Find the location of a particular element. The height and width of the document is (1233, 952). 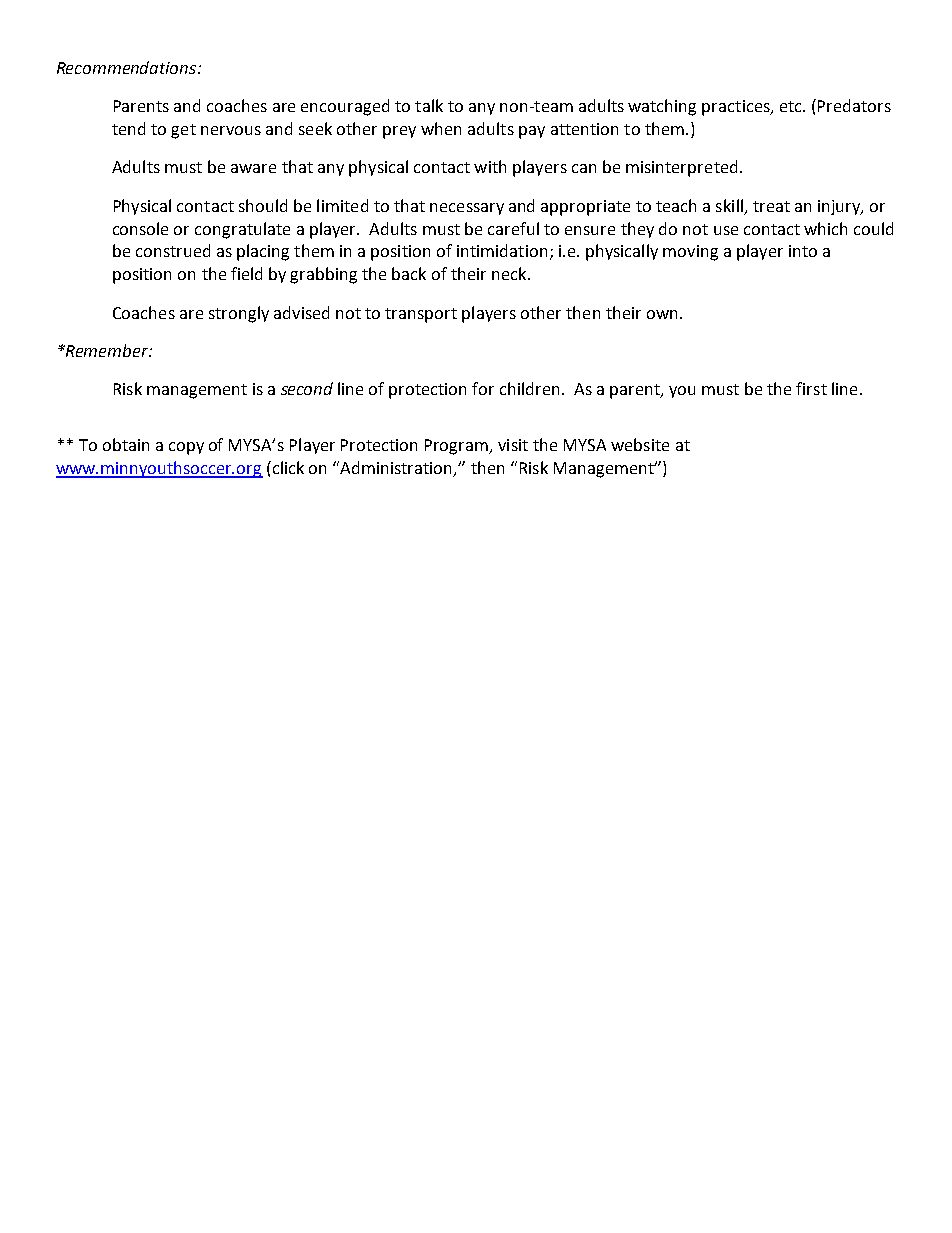

should is located at coordinates (263, 205).
